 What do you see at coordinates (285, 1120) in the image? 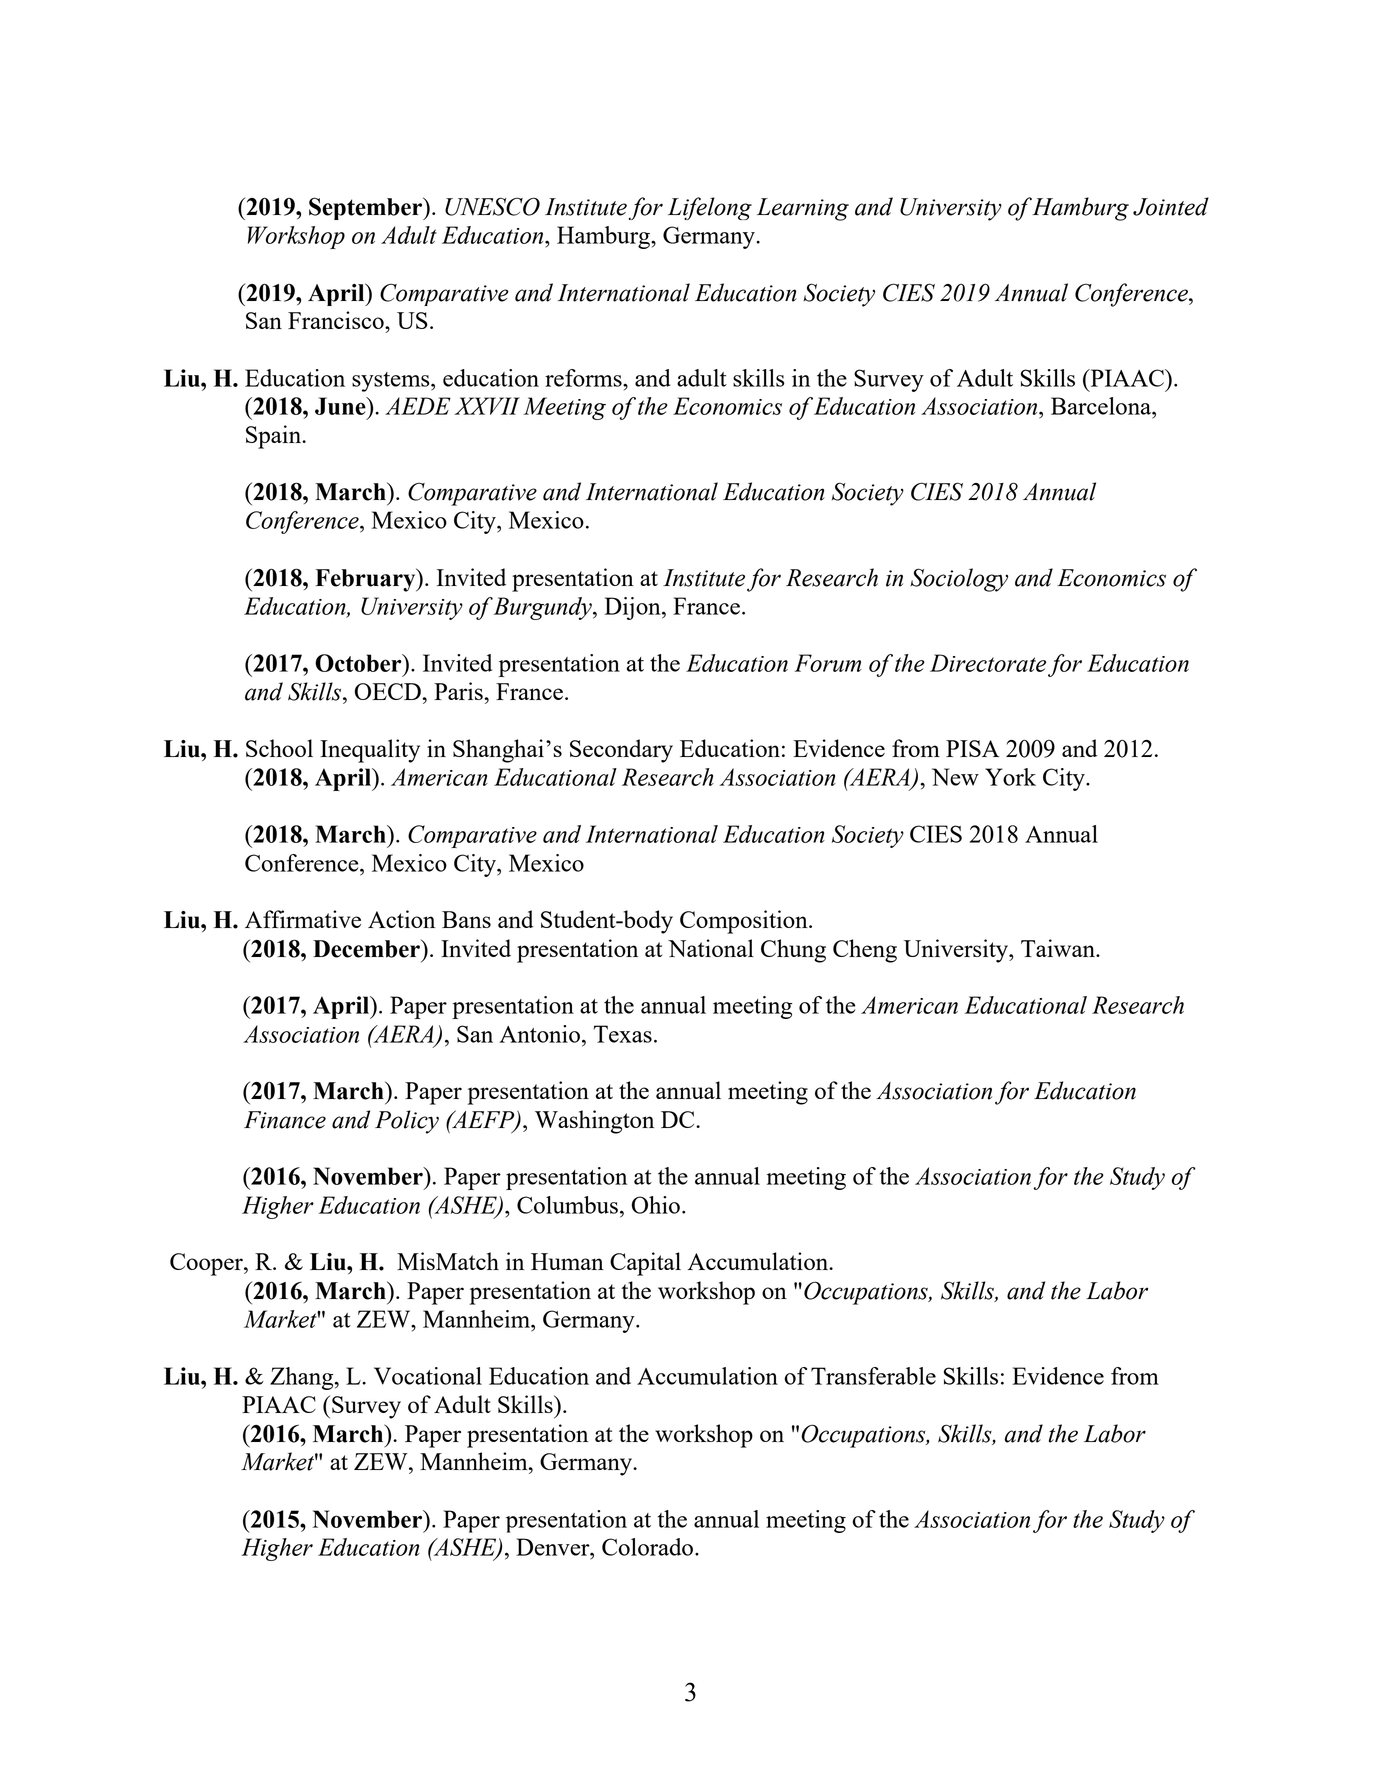
I see `Finance` at bounding box center [285, 1120].
